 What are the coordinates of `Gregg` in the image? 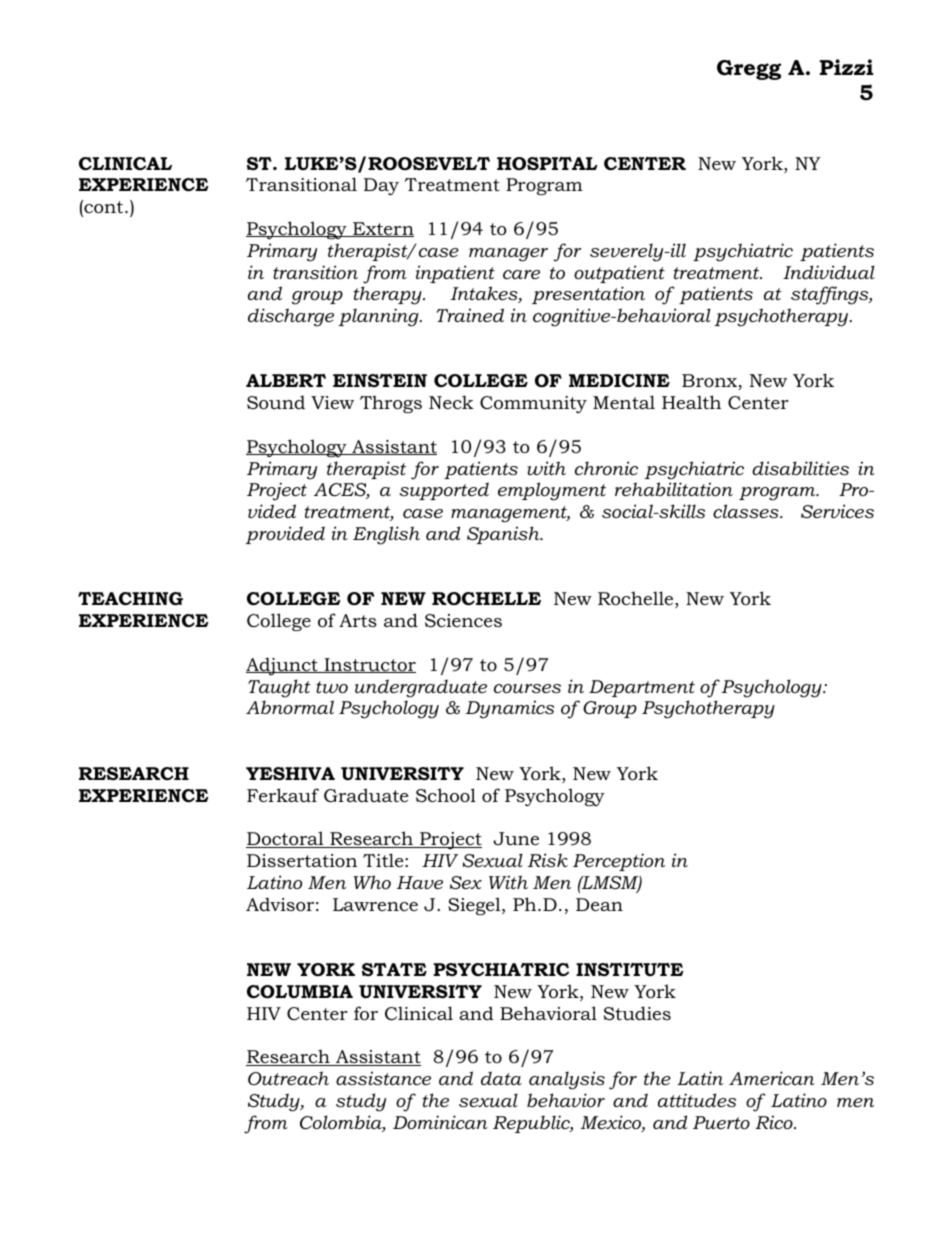 It's located at (749, 70).
